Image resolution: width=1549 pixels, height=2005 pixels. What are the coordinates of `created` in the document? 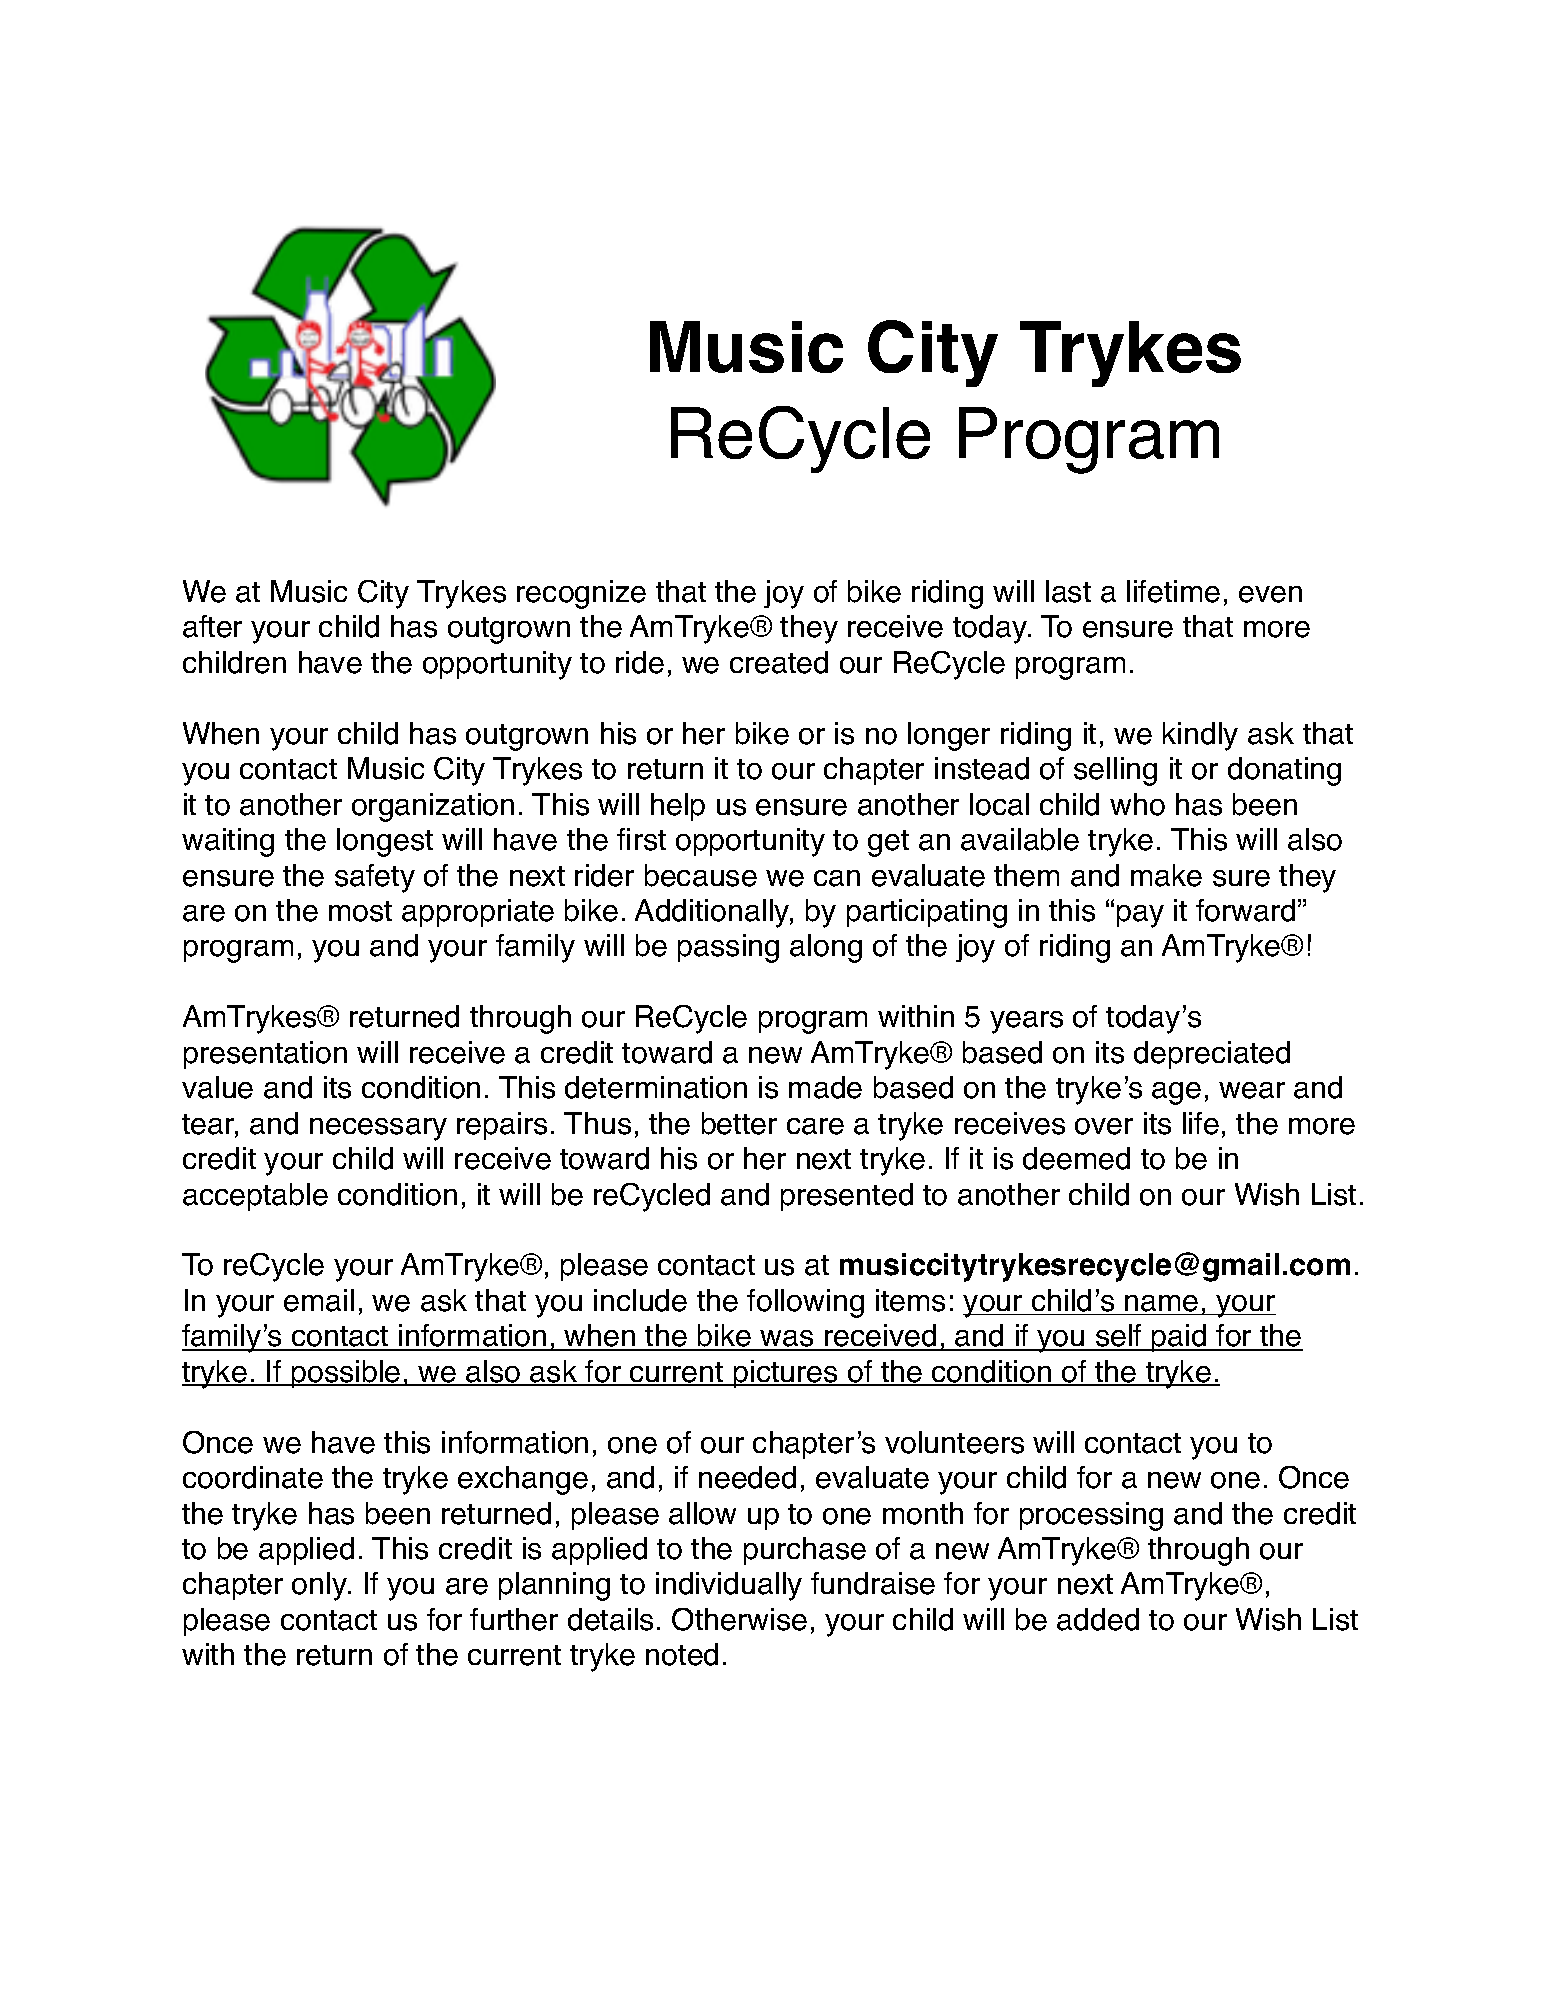 It's located at (779, 662).
